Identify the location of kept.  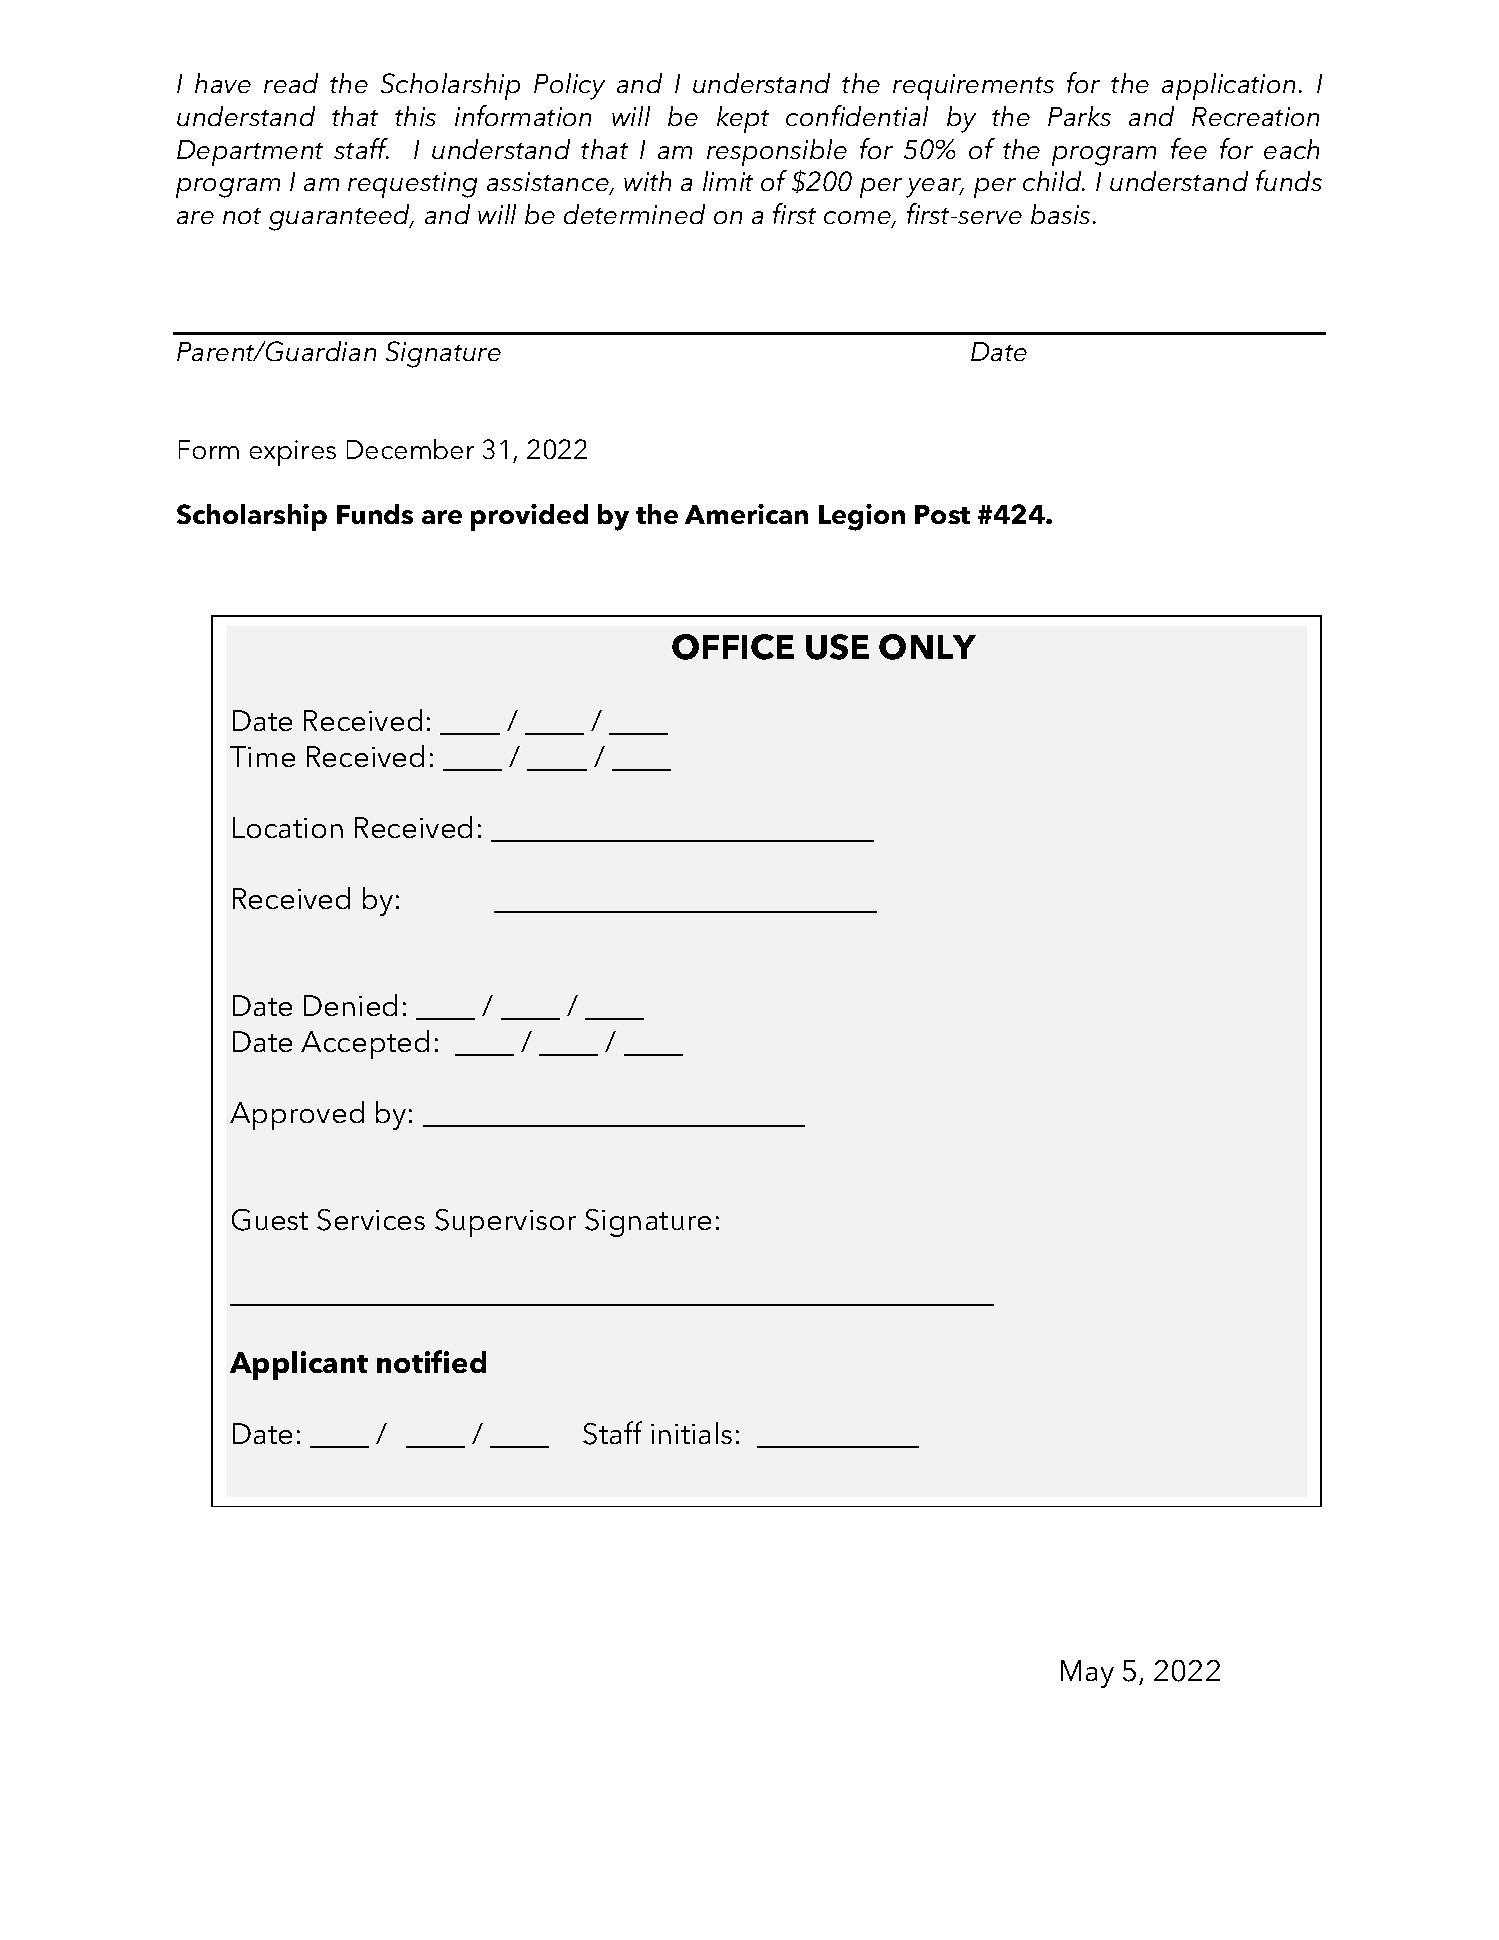
(743, 119).
